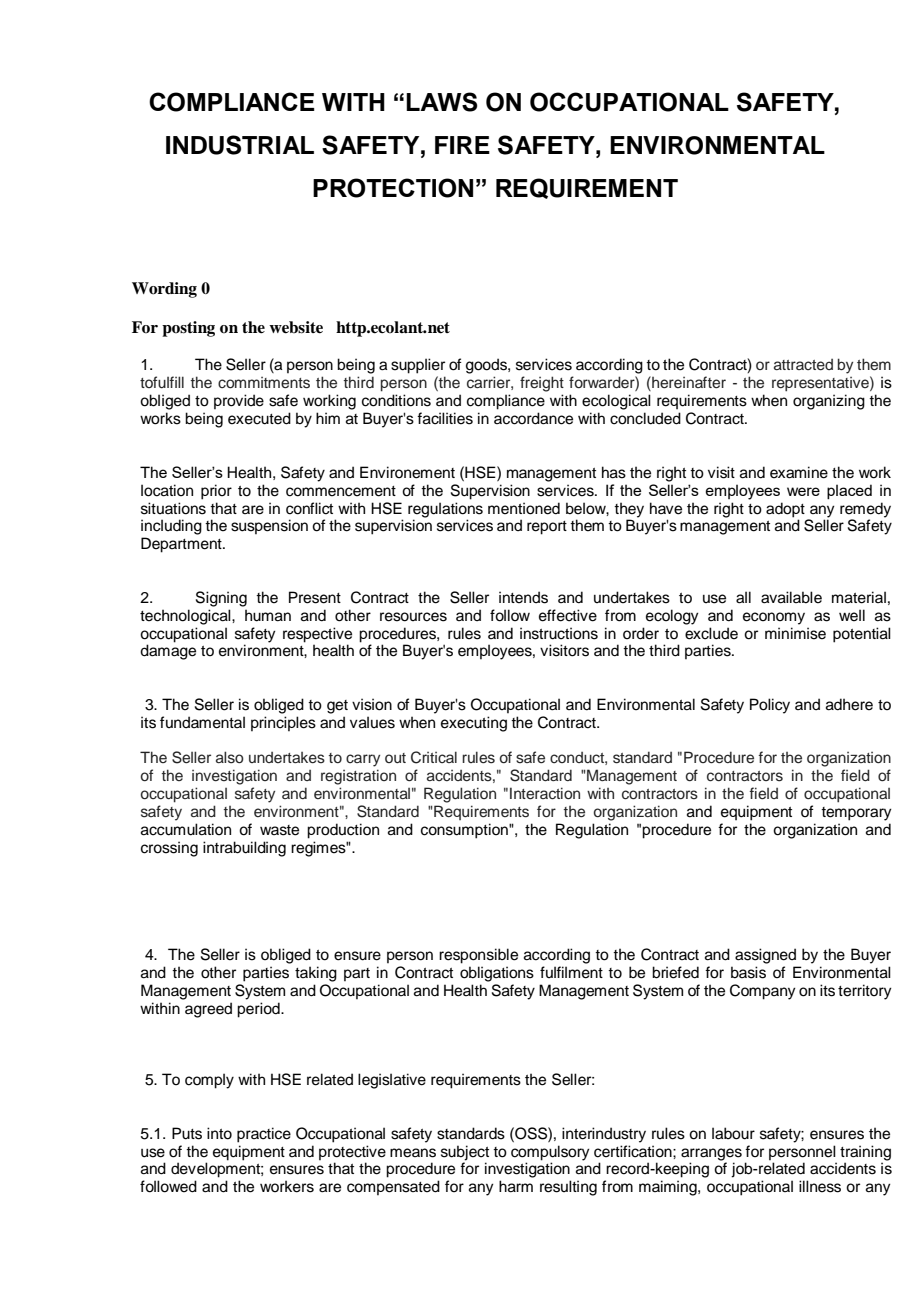  I want to click on Policy, so click(770, 706).
